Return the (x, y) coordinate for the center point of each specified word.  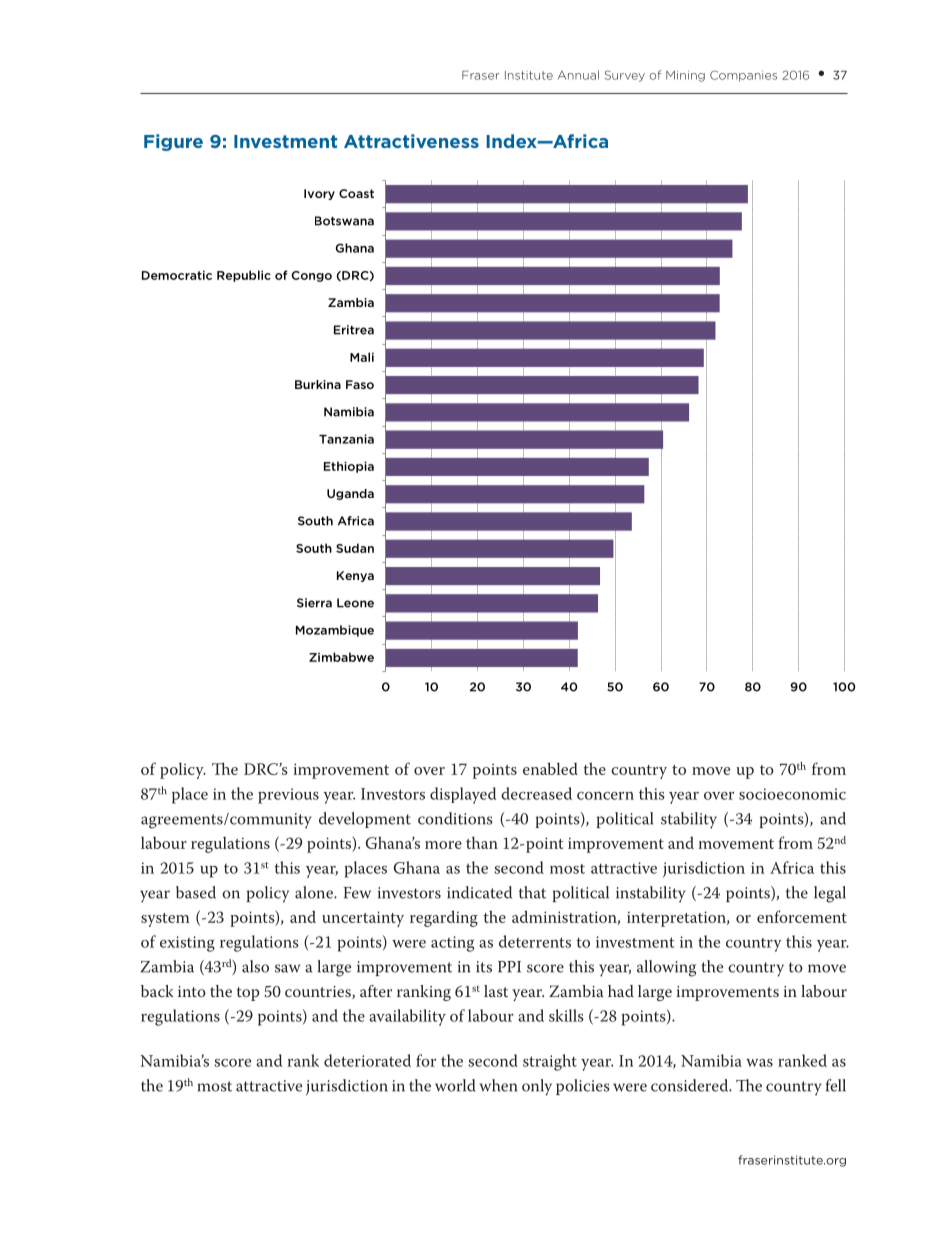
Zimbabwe (341, 657)
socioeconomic (792, 794)
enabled (550, 768)
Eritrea (354, 330)
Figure (173, 142)
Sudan (355, 548)
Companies (743, 76)
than (482, 842)
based (196, 892)
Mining (685, 76)
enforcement (802, 916)
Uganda (350, 494)
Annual (578, 75)
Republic (244, 276)
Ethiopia (349, 467)
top (248, 994)
